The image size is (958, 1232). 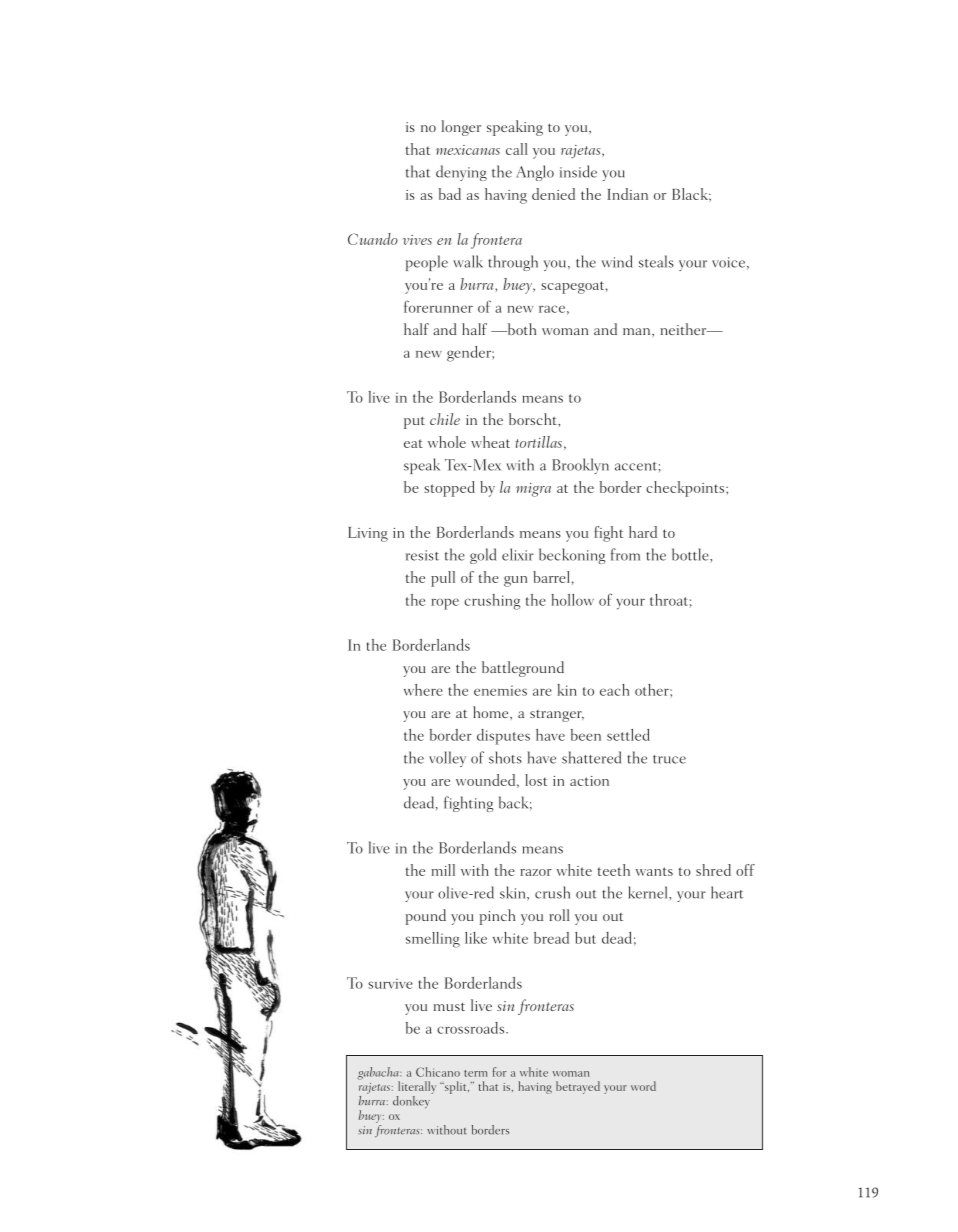 I want to click on Brooklyn, so click(x=580, y=466).
